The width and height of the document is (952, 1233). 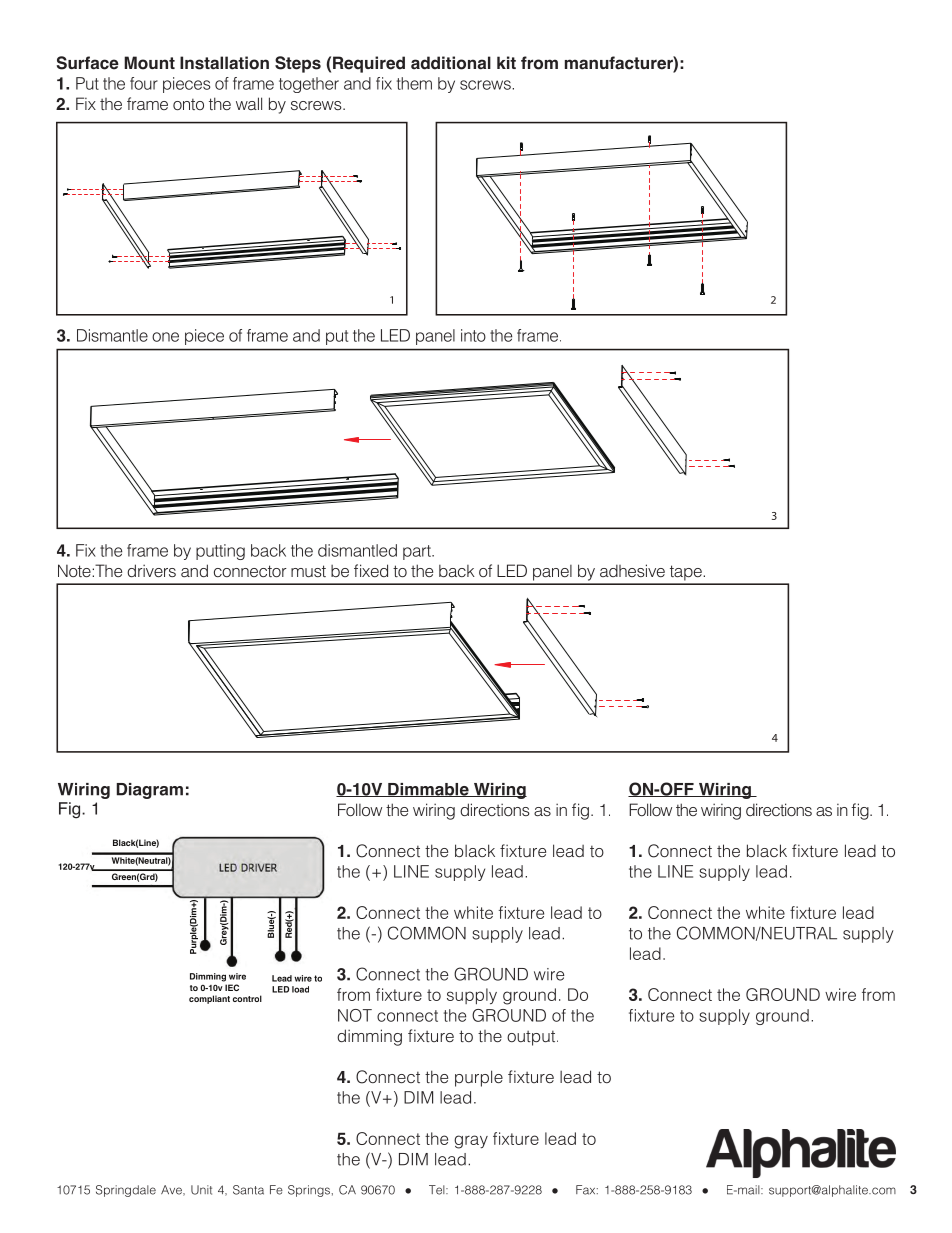 I want to click on fixed, so click(x=371, y=570).
